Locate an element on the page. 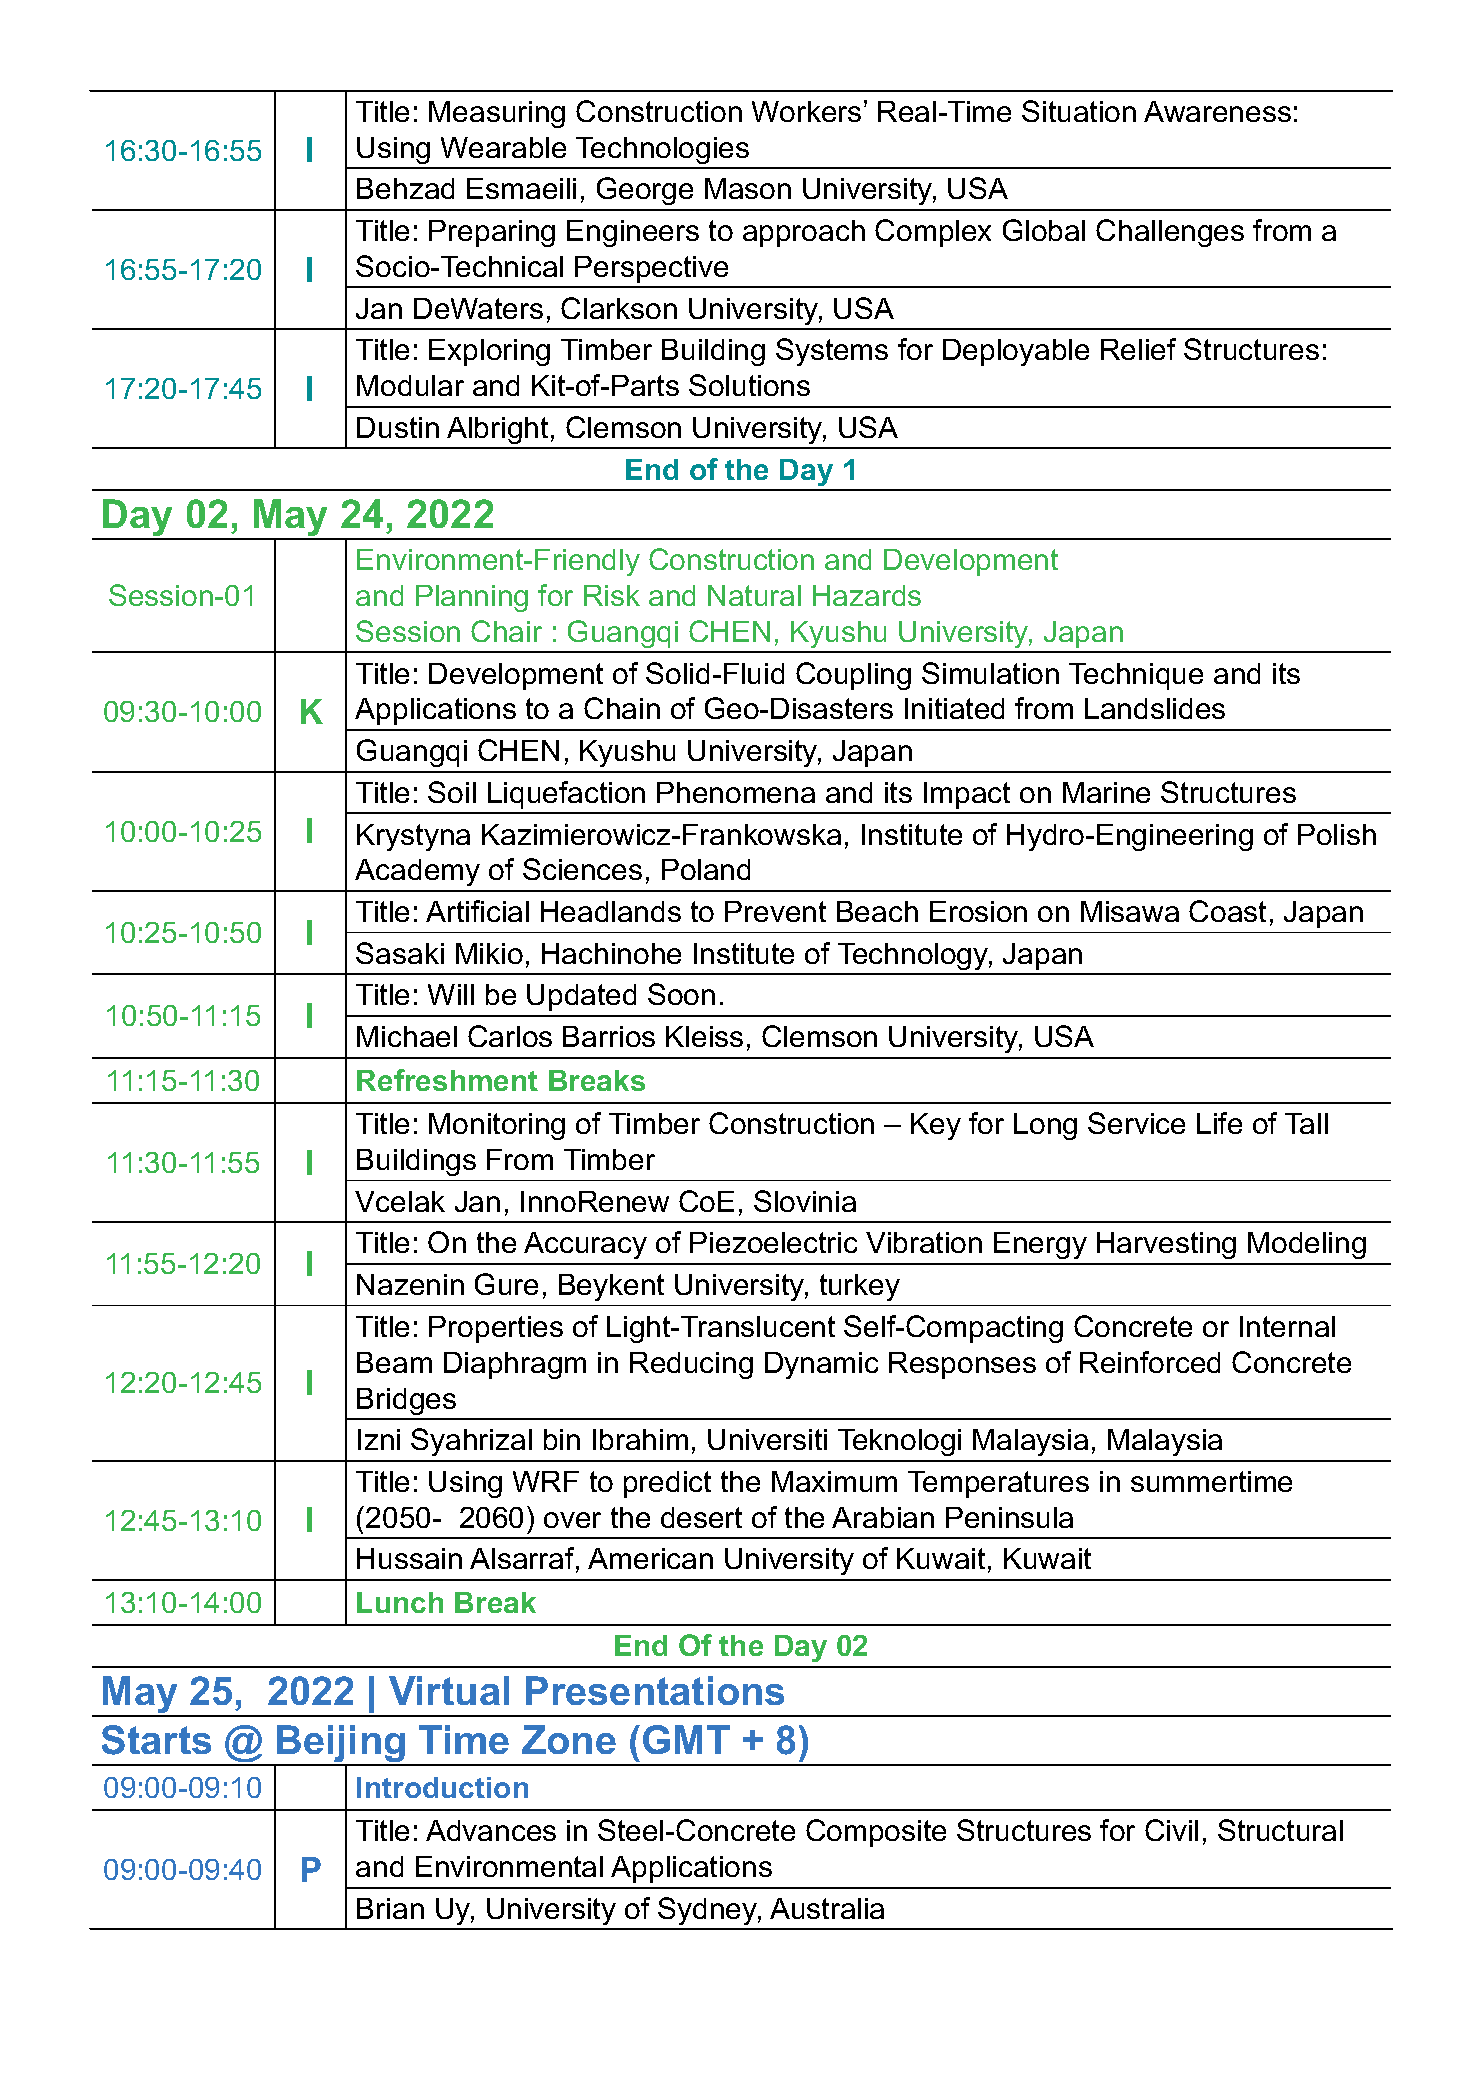 This image has height=2097, width=1483. Soon is located at coordinates (681, 994).
